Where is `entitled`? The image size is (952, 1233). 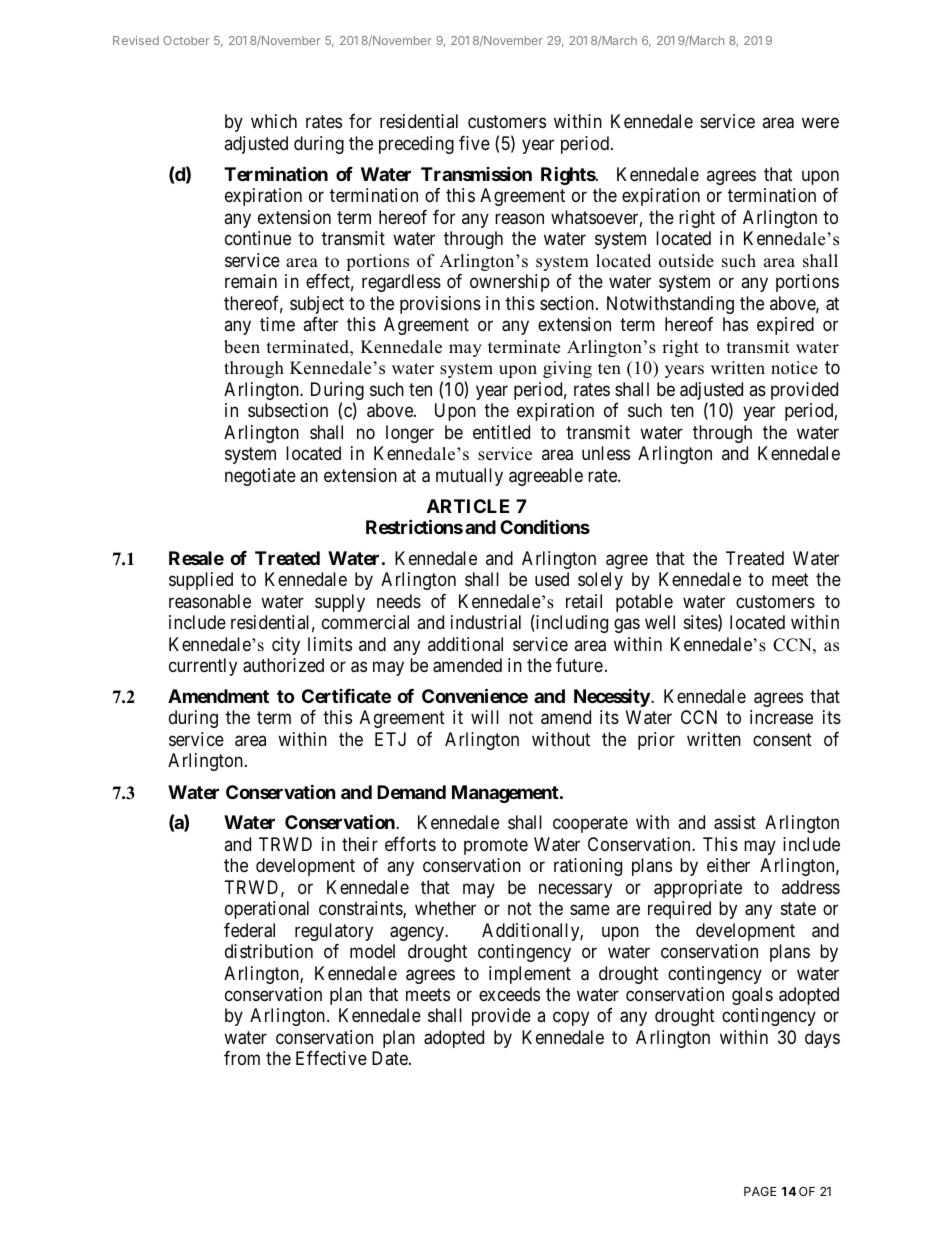
entitled is located at coordinates (501, 432).
